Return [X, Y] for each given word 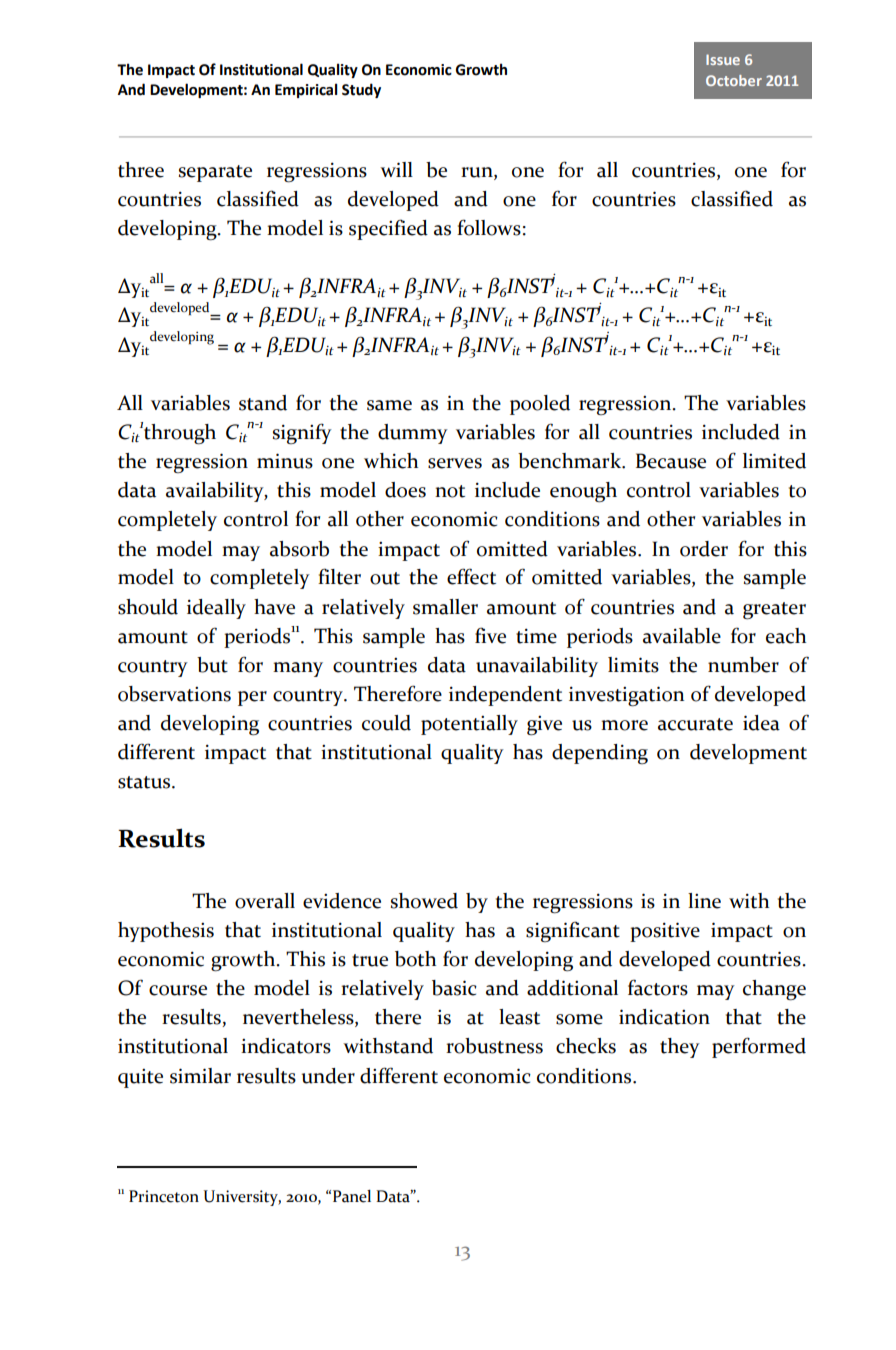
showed [424, 901]
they [680, 1048]
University [242, 1198]
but [212, 665]
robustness [494, 1046]
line [704, 901]
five [490, 635]
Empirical [306, 90]
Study [361, 90]
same [389, 405]
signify [302, 433]
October [734, 80]
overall [265, 901]
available [682, 636]
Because [671, 461]
